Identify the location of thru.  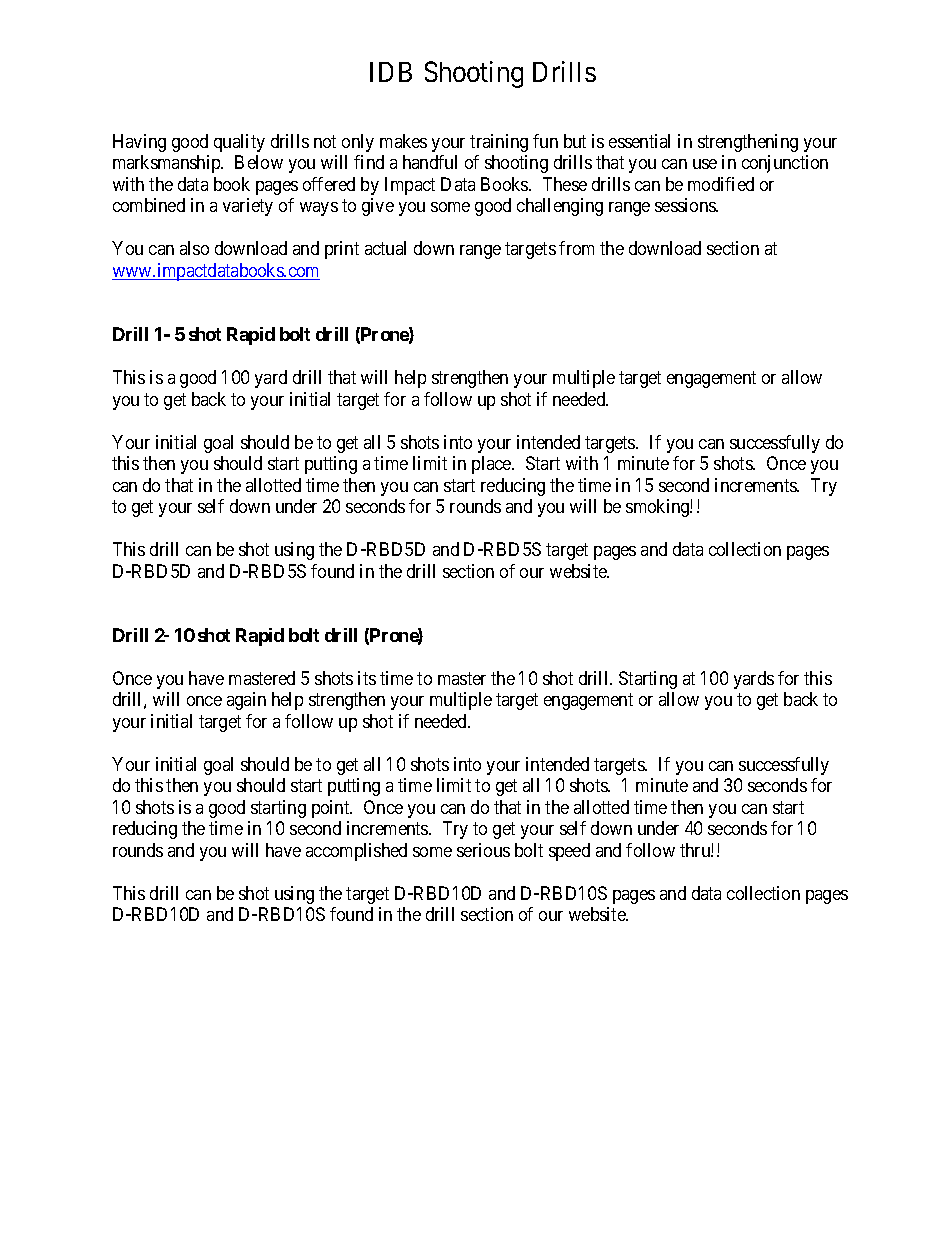
(696, 850).
